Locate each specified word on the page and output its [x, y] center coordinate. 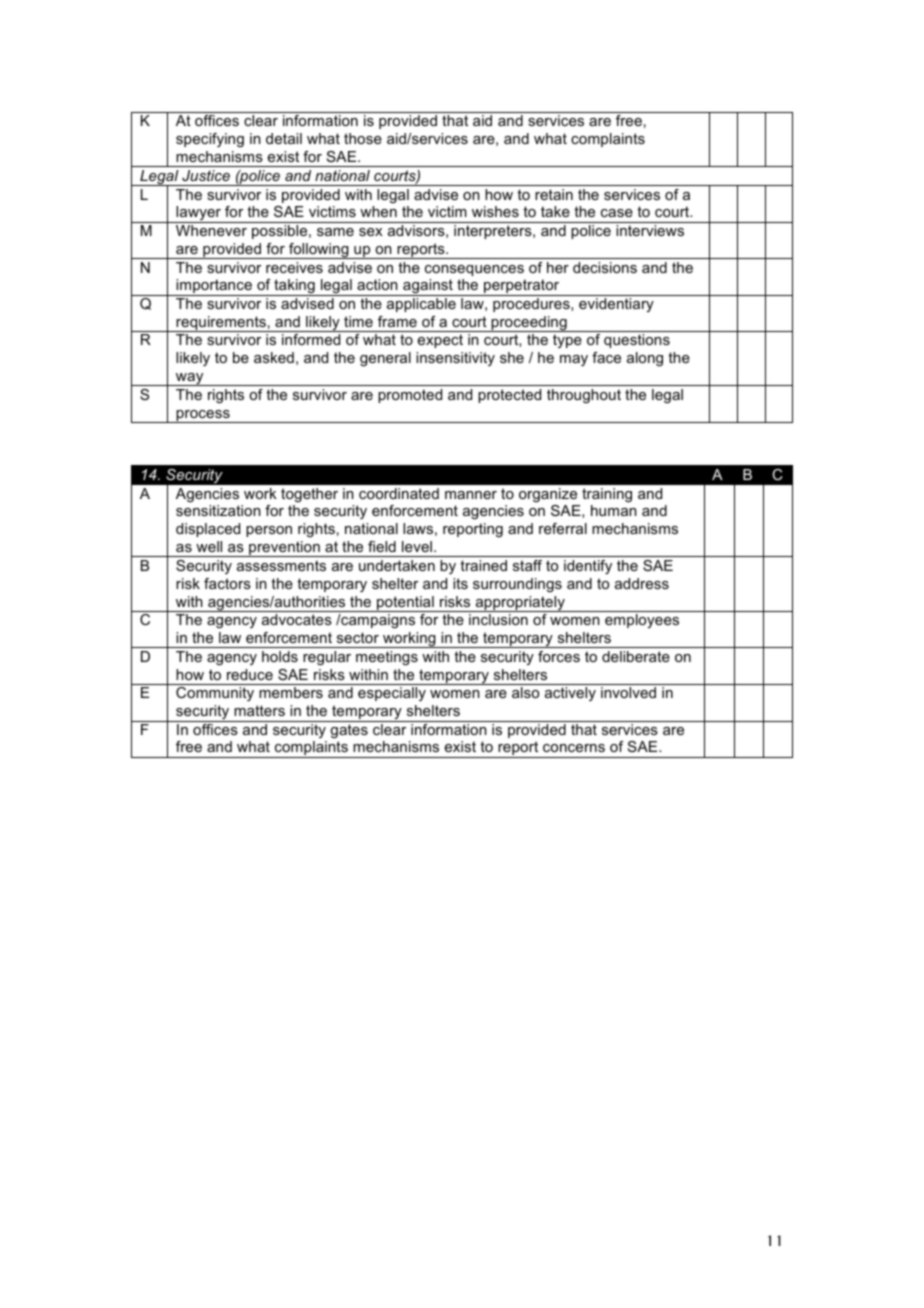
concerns [574, 748]
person [269, 531]
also [525, 692]
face [606, 357]
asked [274, 357]
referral [563, 528]
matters [259, 710]
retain [554, 194]
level [417, 546]
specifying [210, 140]
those [363, 138]
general [385, 359]
